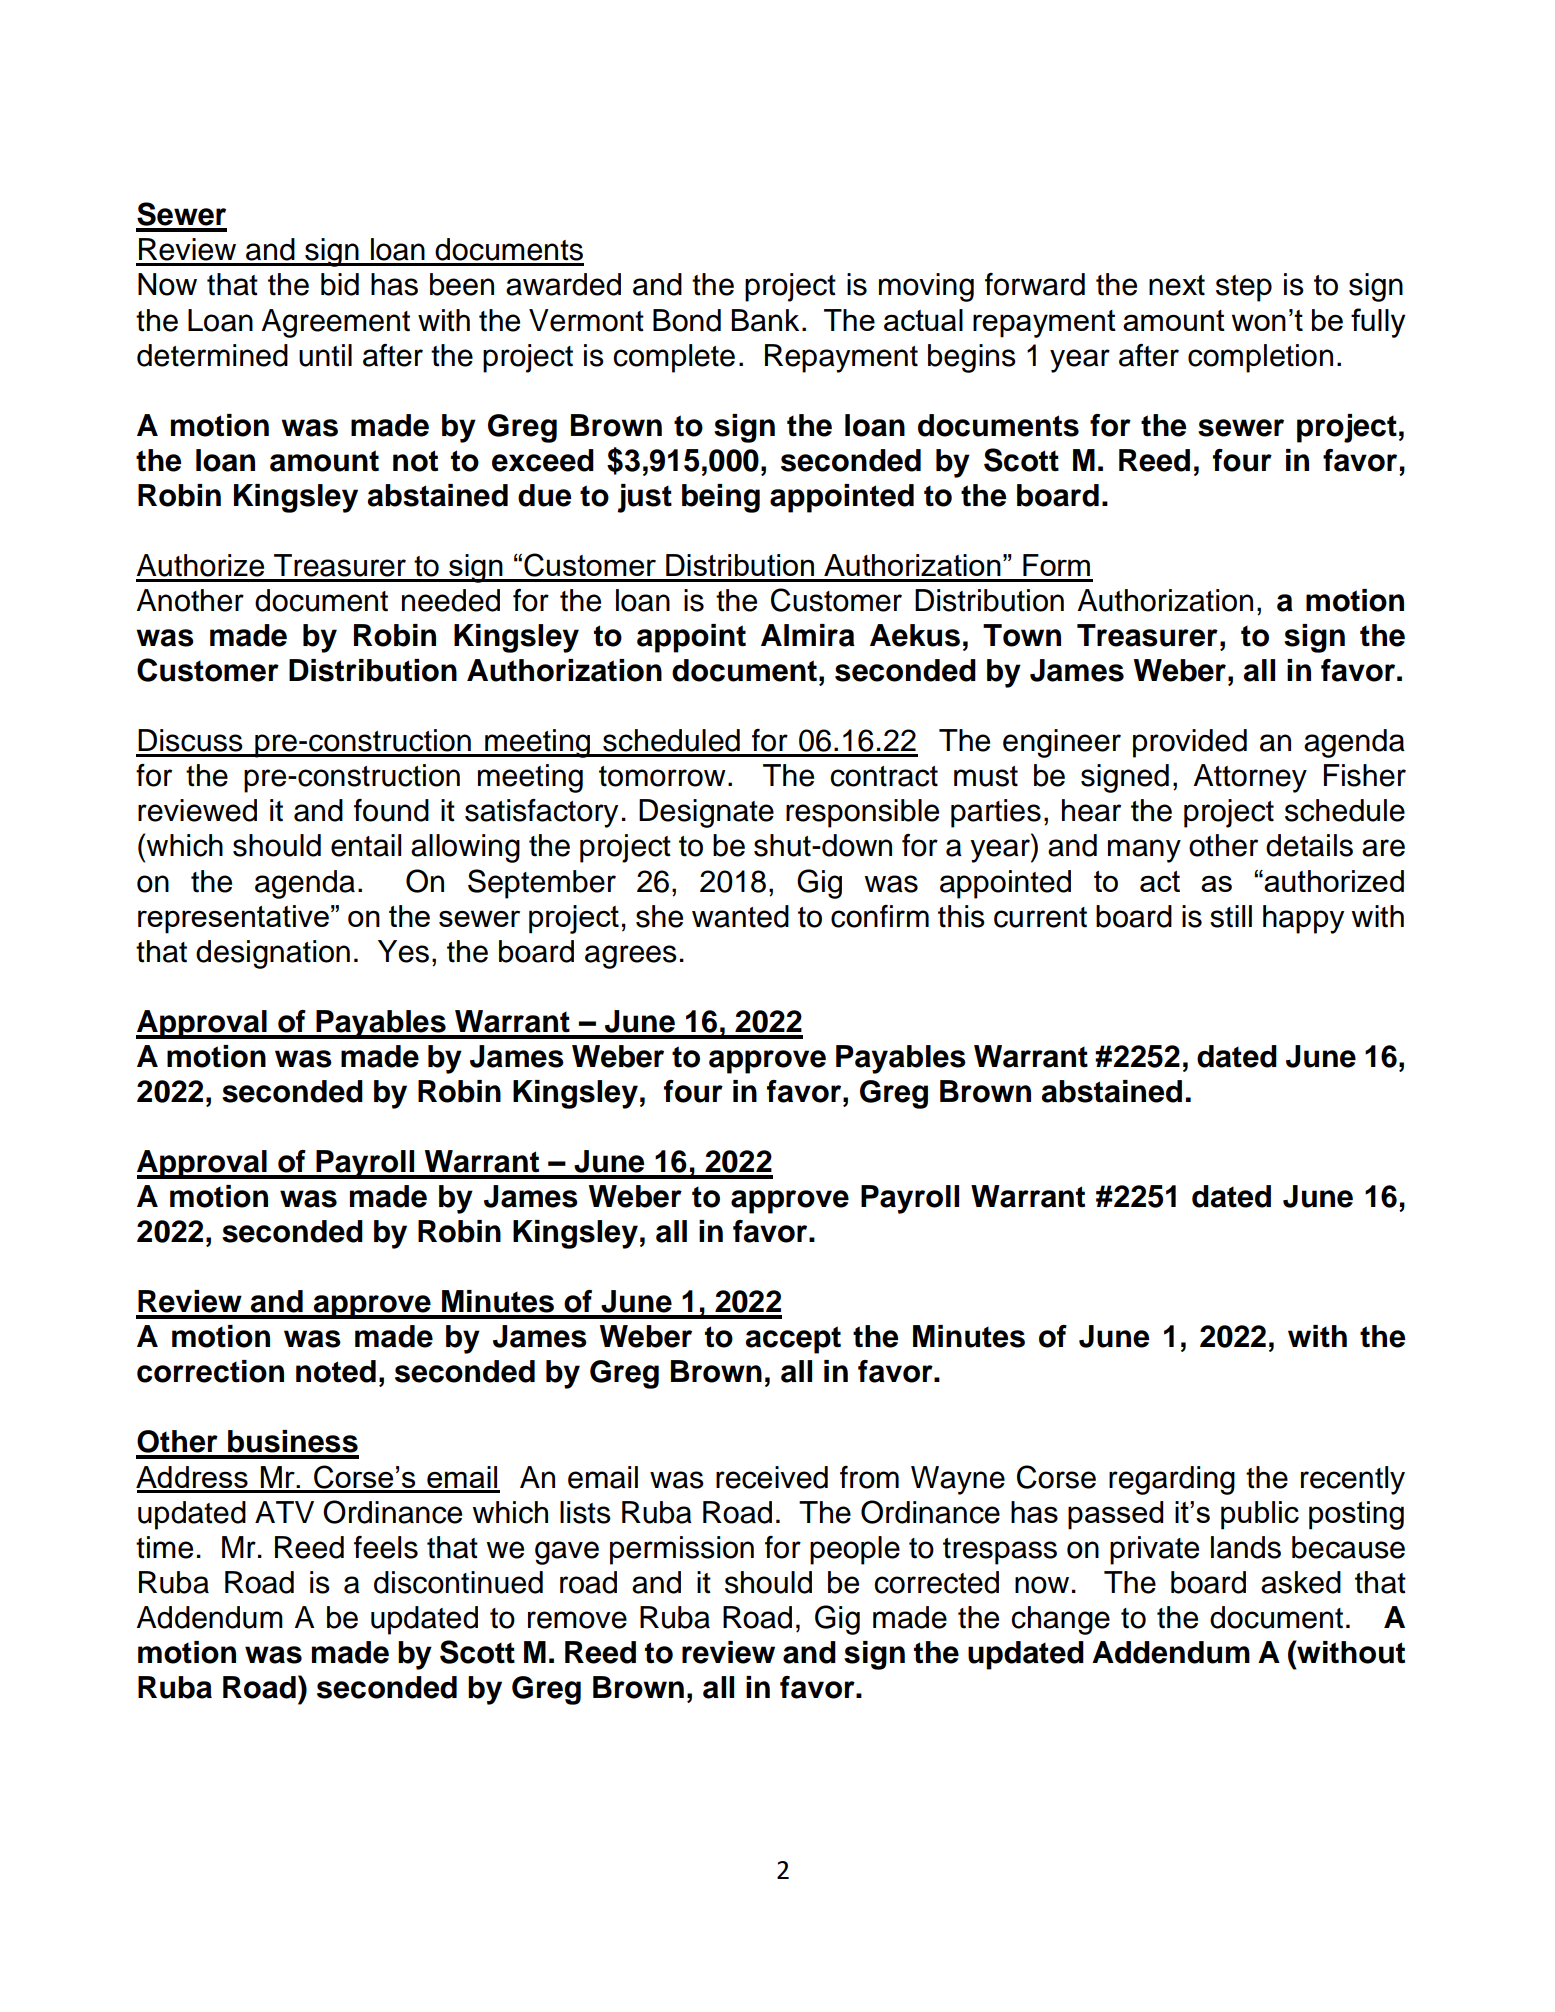 The height and width of the image is (2012, 1555). I want to click on regarding, so click(1172, 1480).
